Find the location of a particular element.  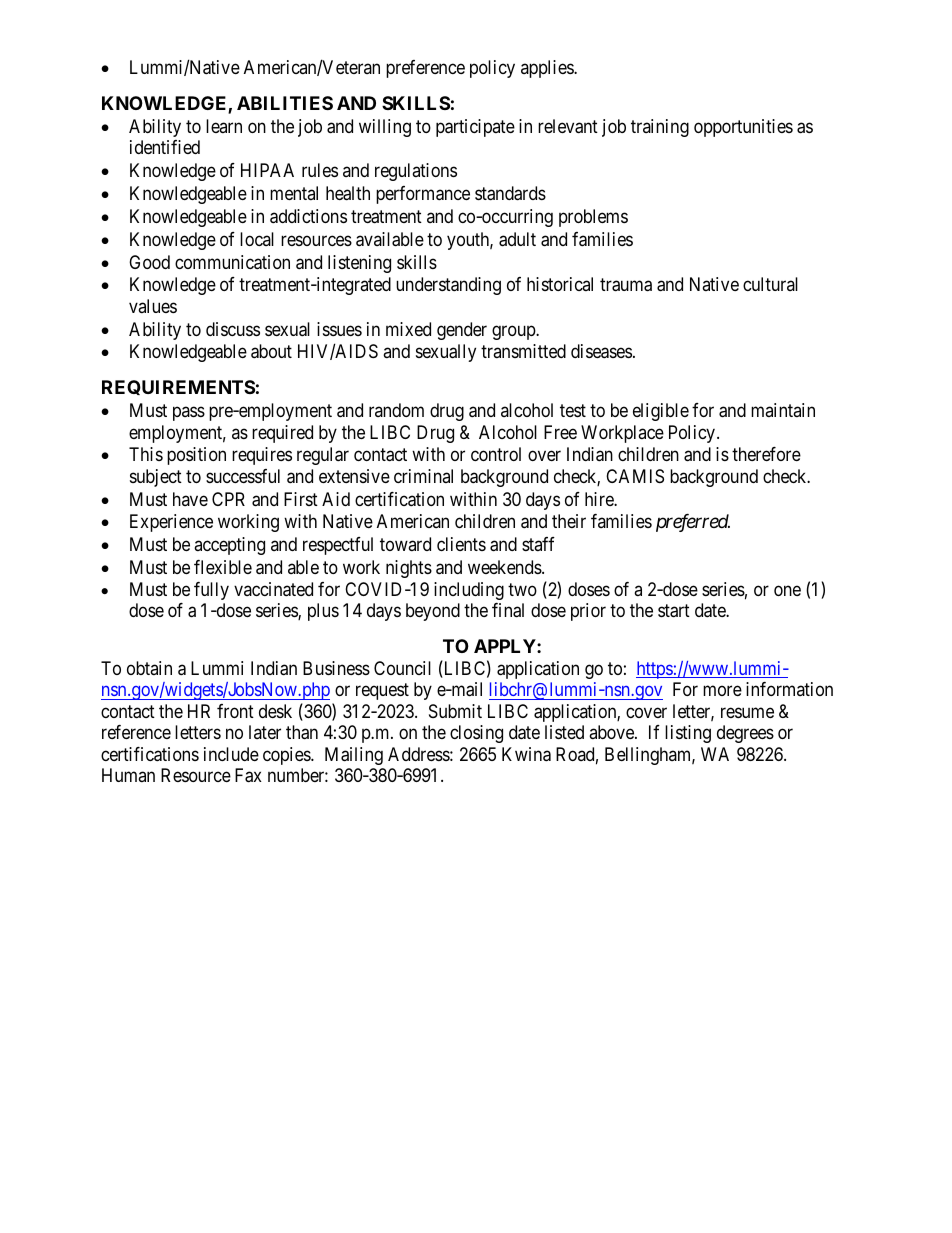

cultural is located at coordinates (770, 284).
